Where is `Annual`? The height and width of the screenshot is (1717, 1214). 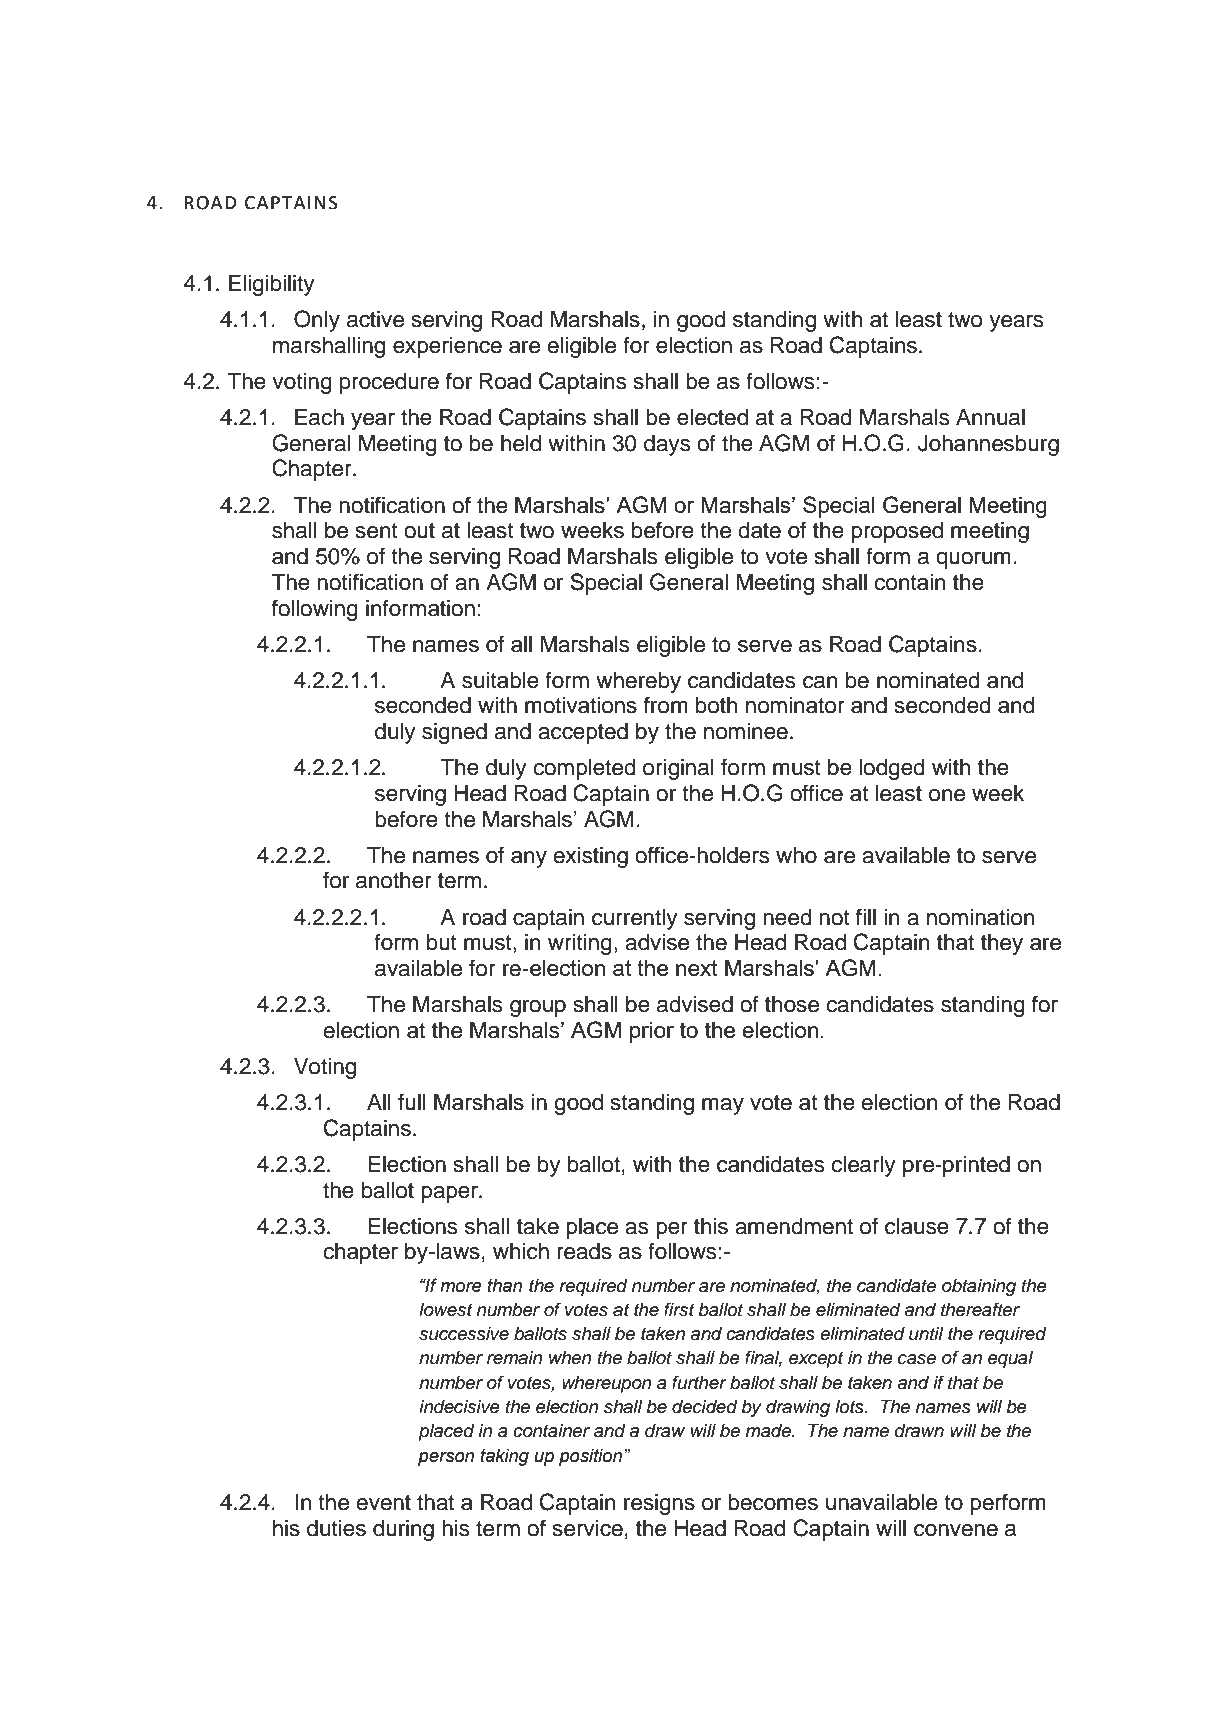 Annual is located at coordinates (990, 417).
